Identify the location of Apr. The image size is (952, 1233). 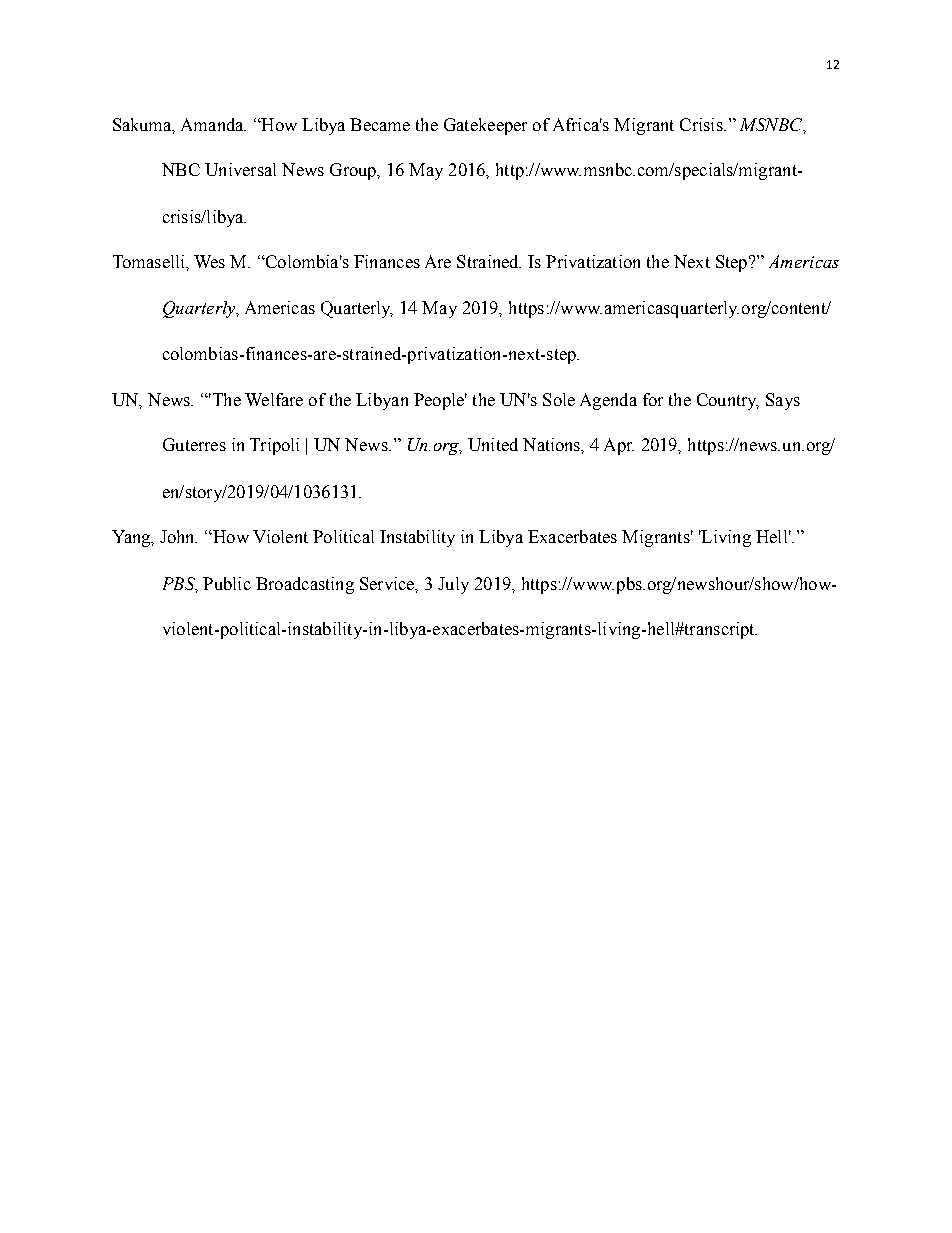
(619, 446).
